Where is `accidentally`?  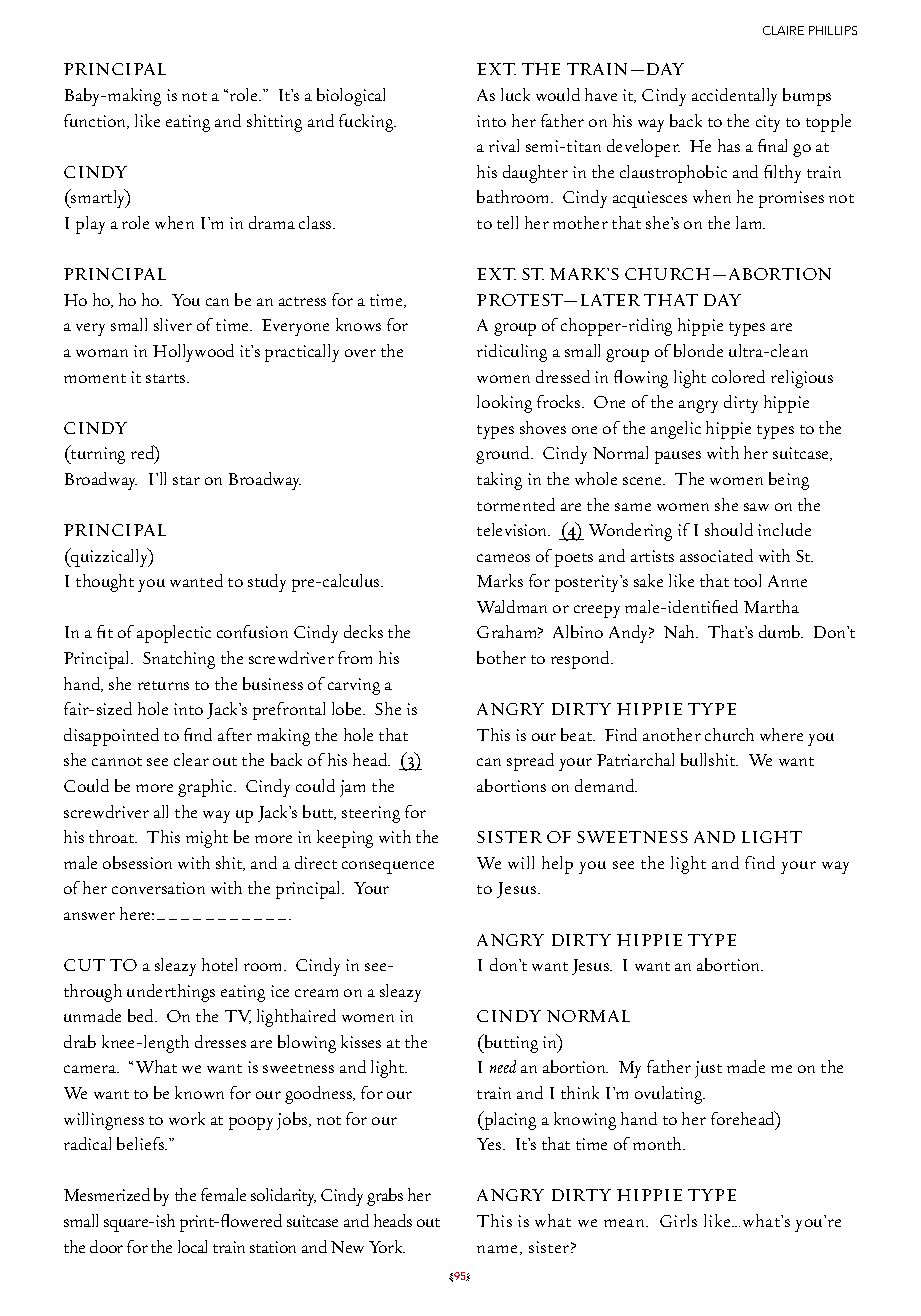
accidentally is located at coordinates (734, 97).
